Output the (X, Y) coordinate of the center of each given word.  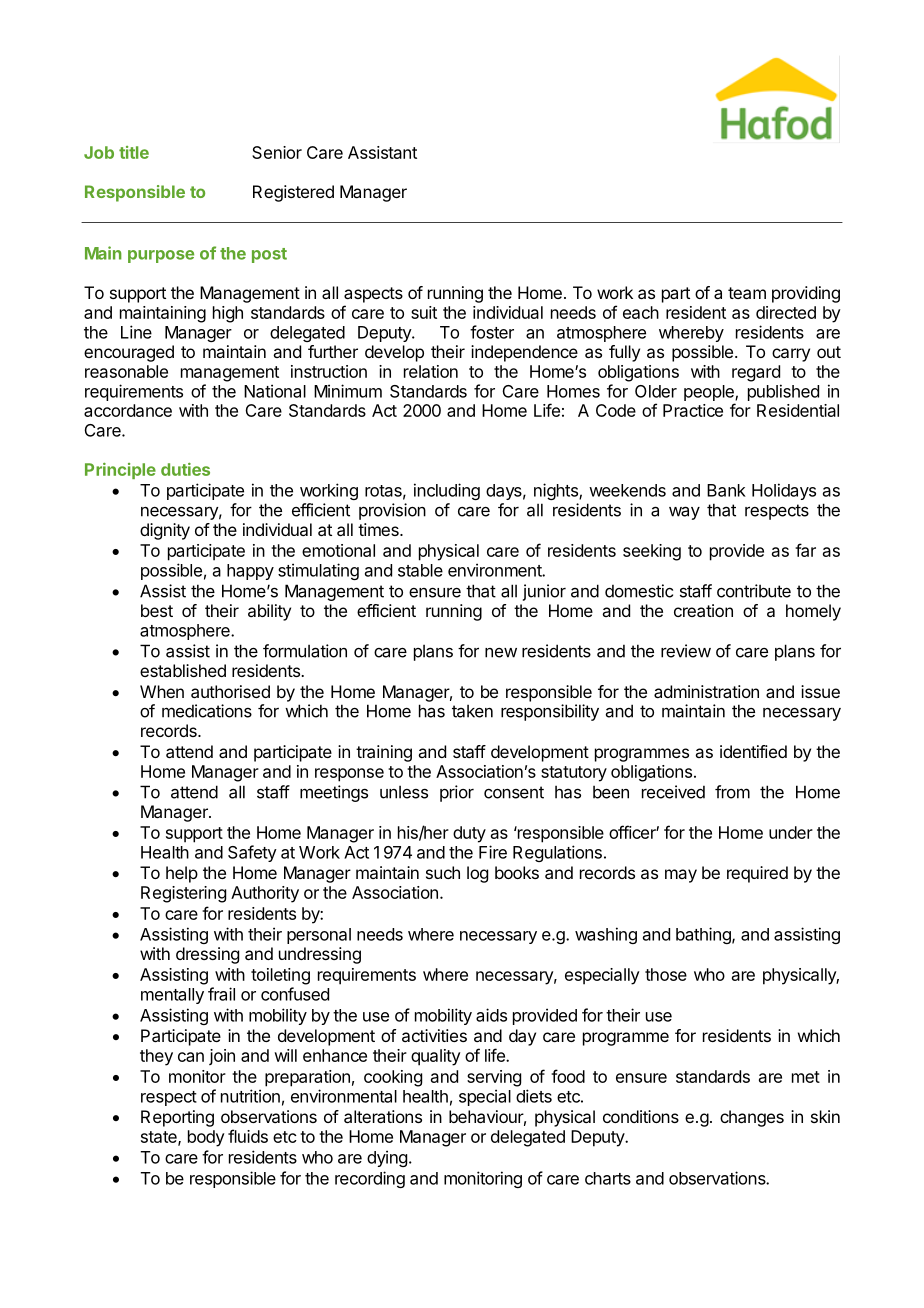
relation (431, 371)
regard (756, 373)
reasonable (126, 371)
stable (420, 570)
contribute (754, 591)
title (134, 152)
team (747, 293)
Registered (293, 193)
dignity (165, 531)
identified (753, 751)
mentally (172, 996)
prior (457, 793)
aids (491, 1015)
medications (207, 711)
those (666, 974)
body (206, 1138)
